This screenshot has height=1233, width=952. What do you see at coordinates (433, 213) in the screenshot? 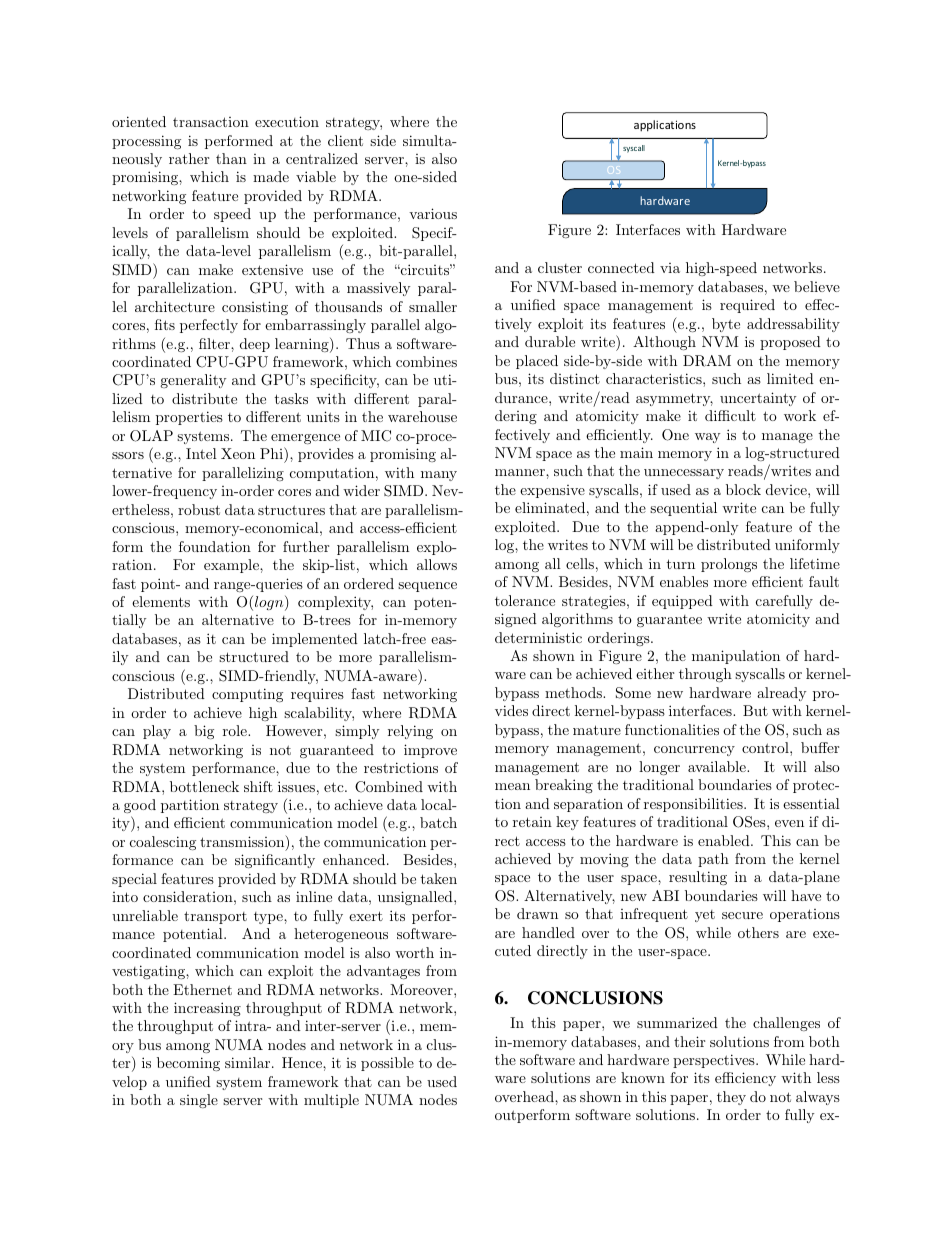
I see `various` at bounding box center [433, 213].
